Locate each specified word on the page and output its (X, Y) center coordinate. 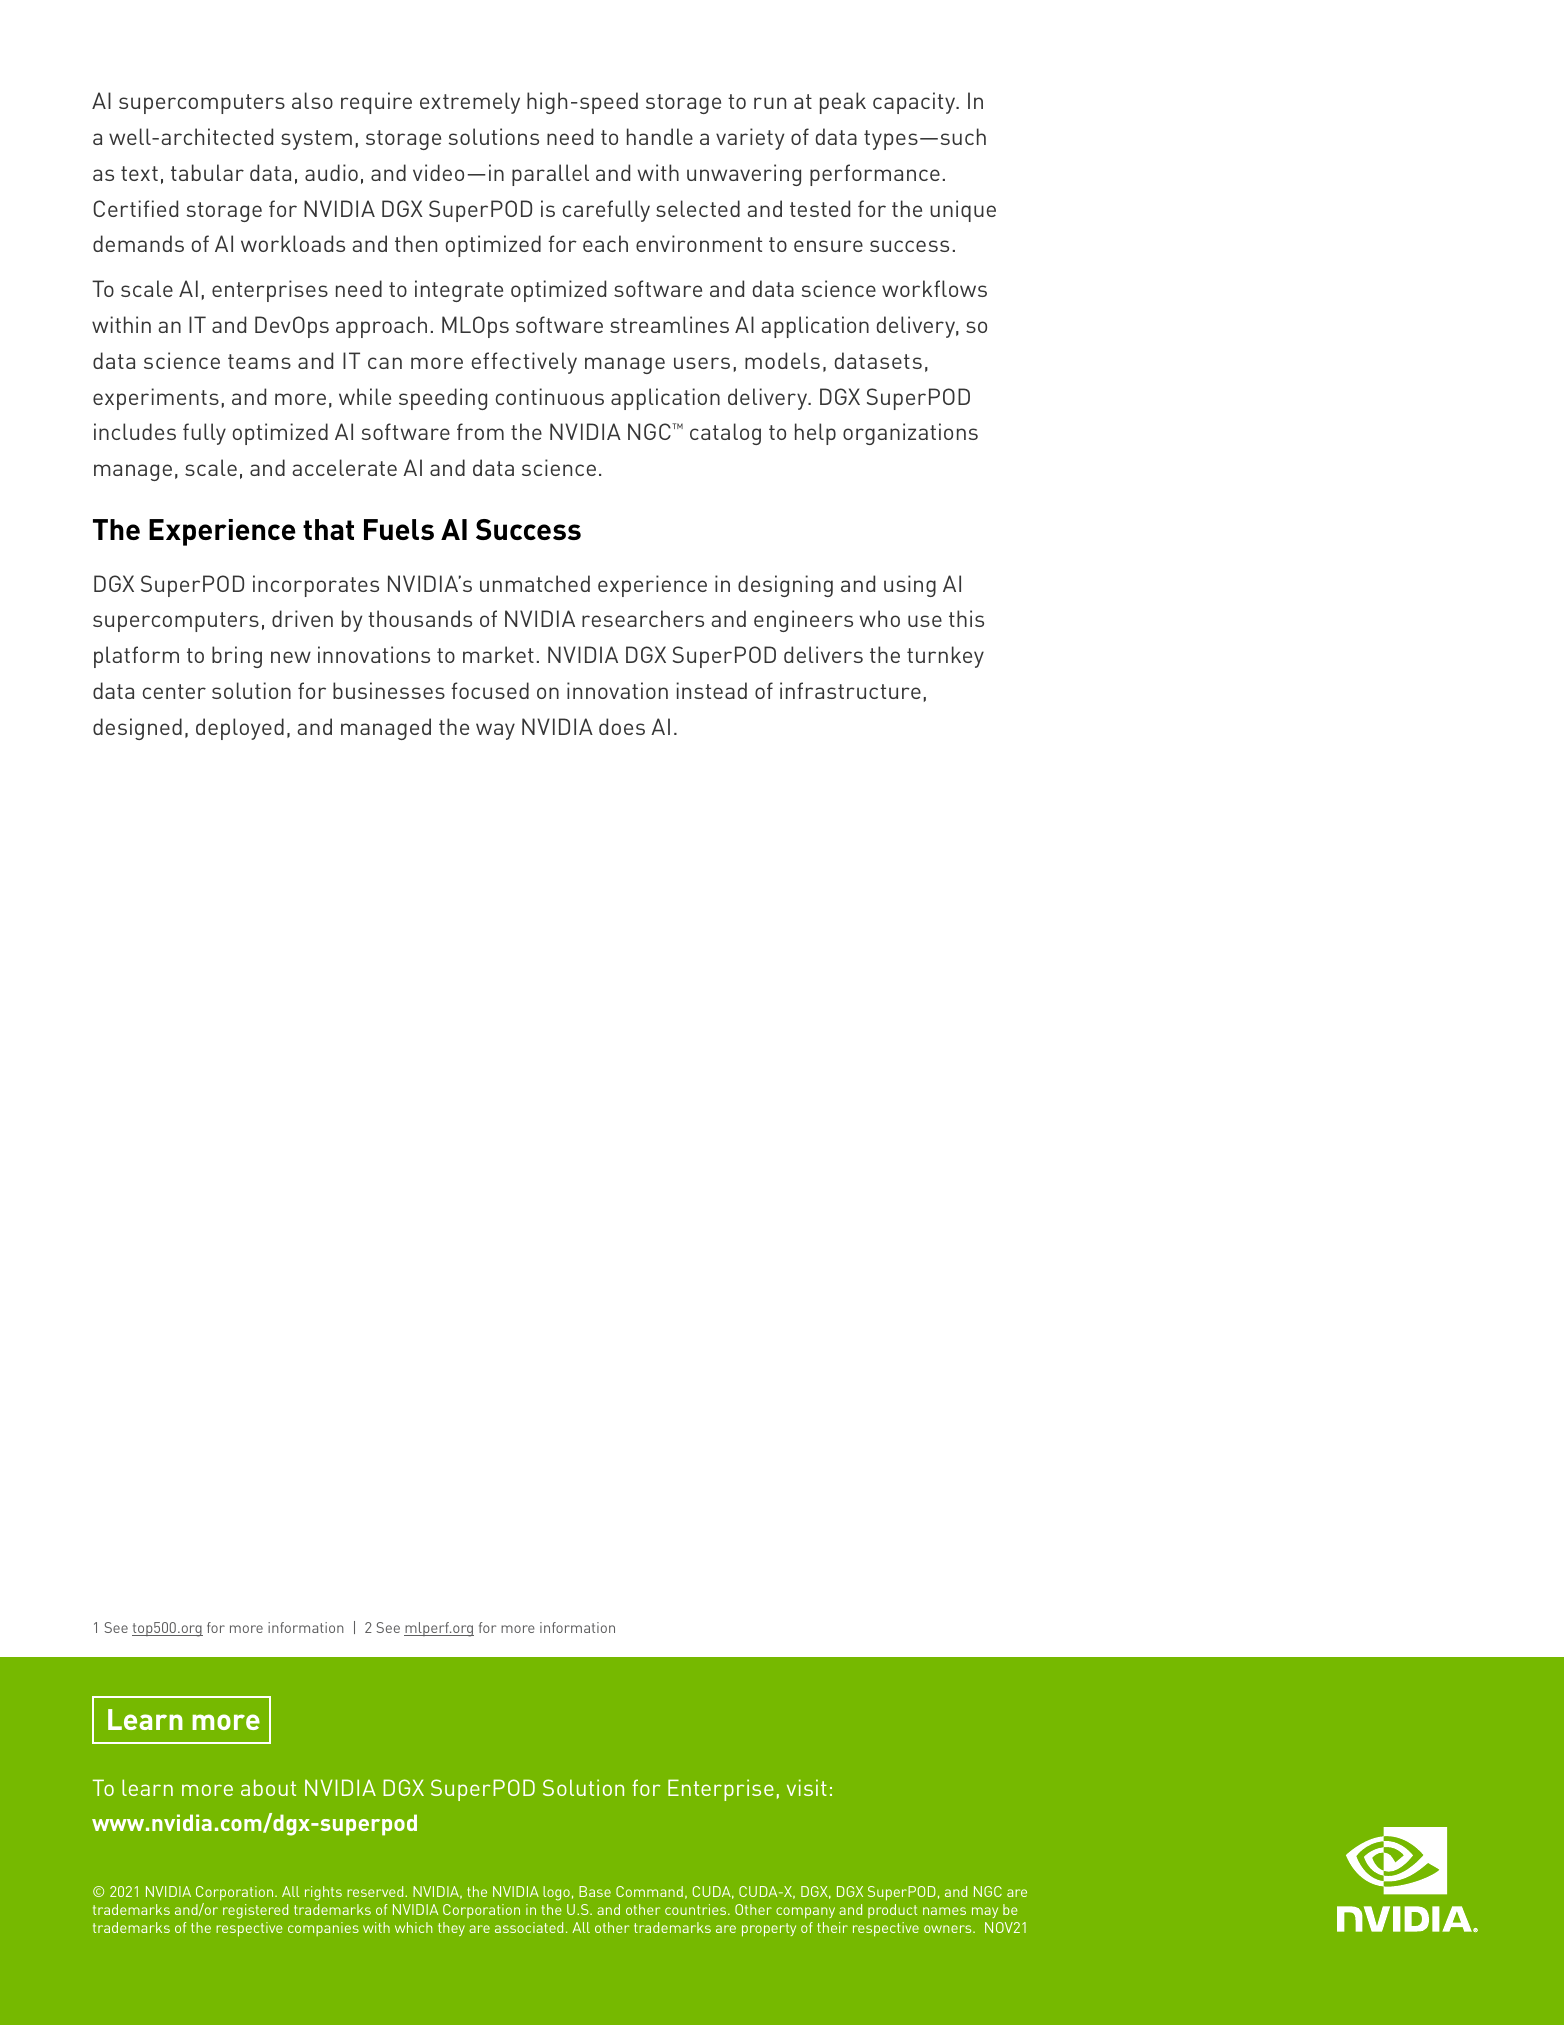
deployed (240, 729)
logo (556, 1893)
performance (875, 175)
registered (255, 1911)
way (495, 731)
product (892, 1911)
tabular (207, 172)
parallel (550, 175)
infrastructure (850, 690)
